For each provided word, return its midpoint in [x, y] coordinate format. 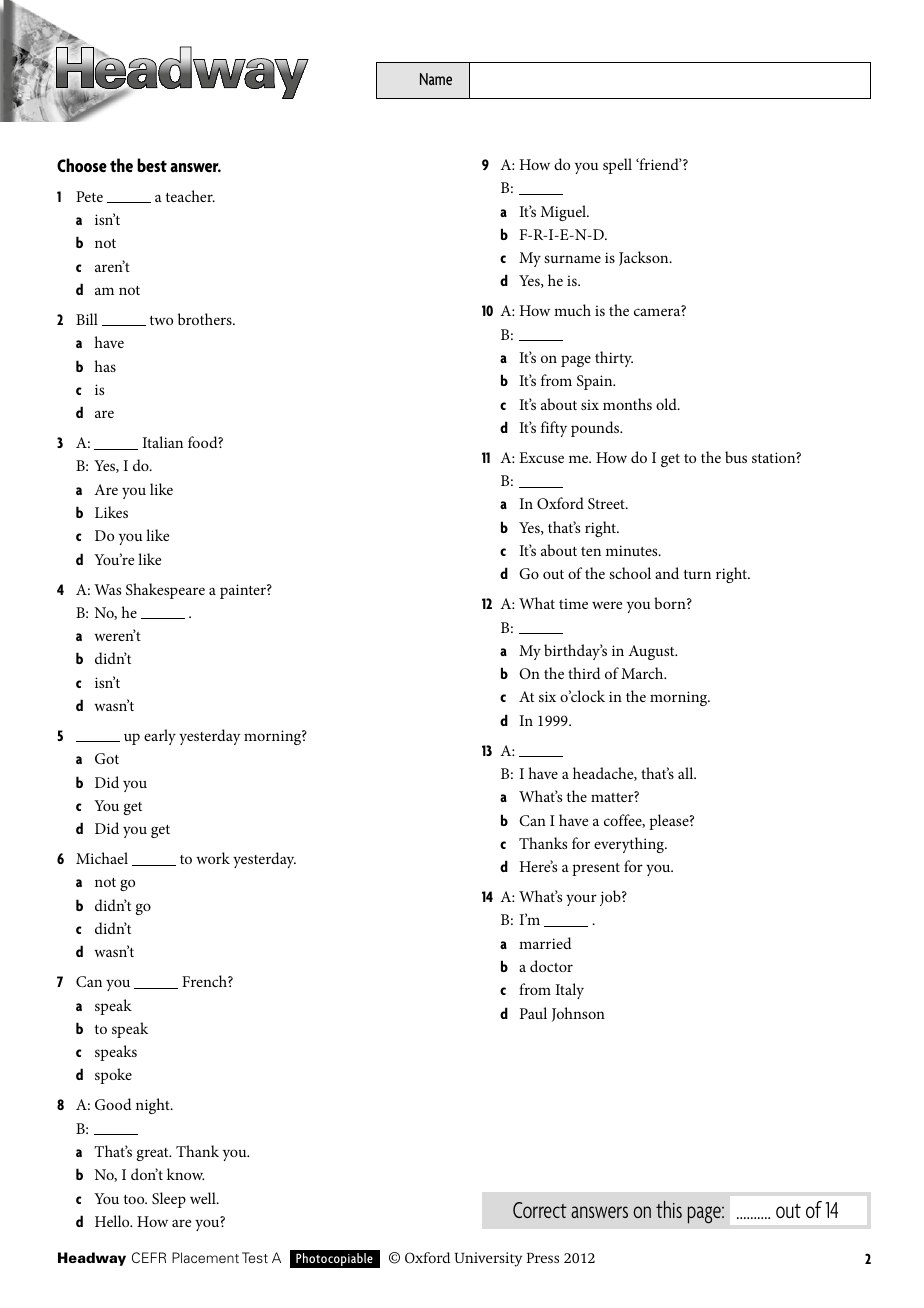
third [584, 673]
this [669, 1209]
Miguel [565, 213]
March [643, 673]
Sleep [169, 1200]
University [488, 1259]
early [160, 737]
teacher [190, 196]
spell [617, 166]
